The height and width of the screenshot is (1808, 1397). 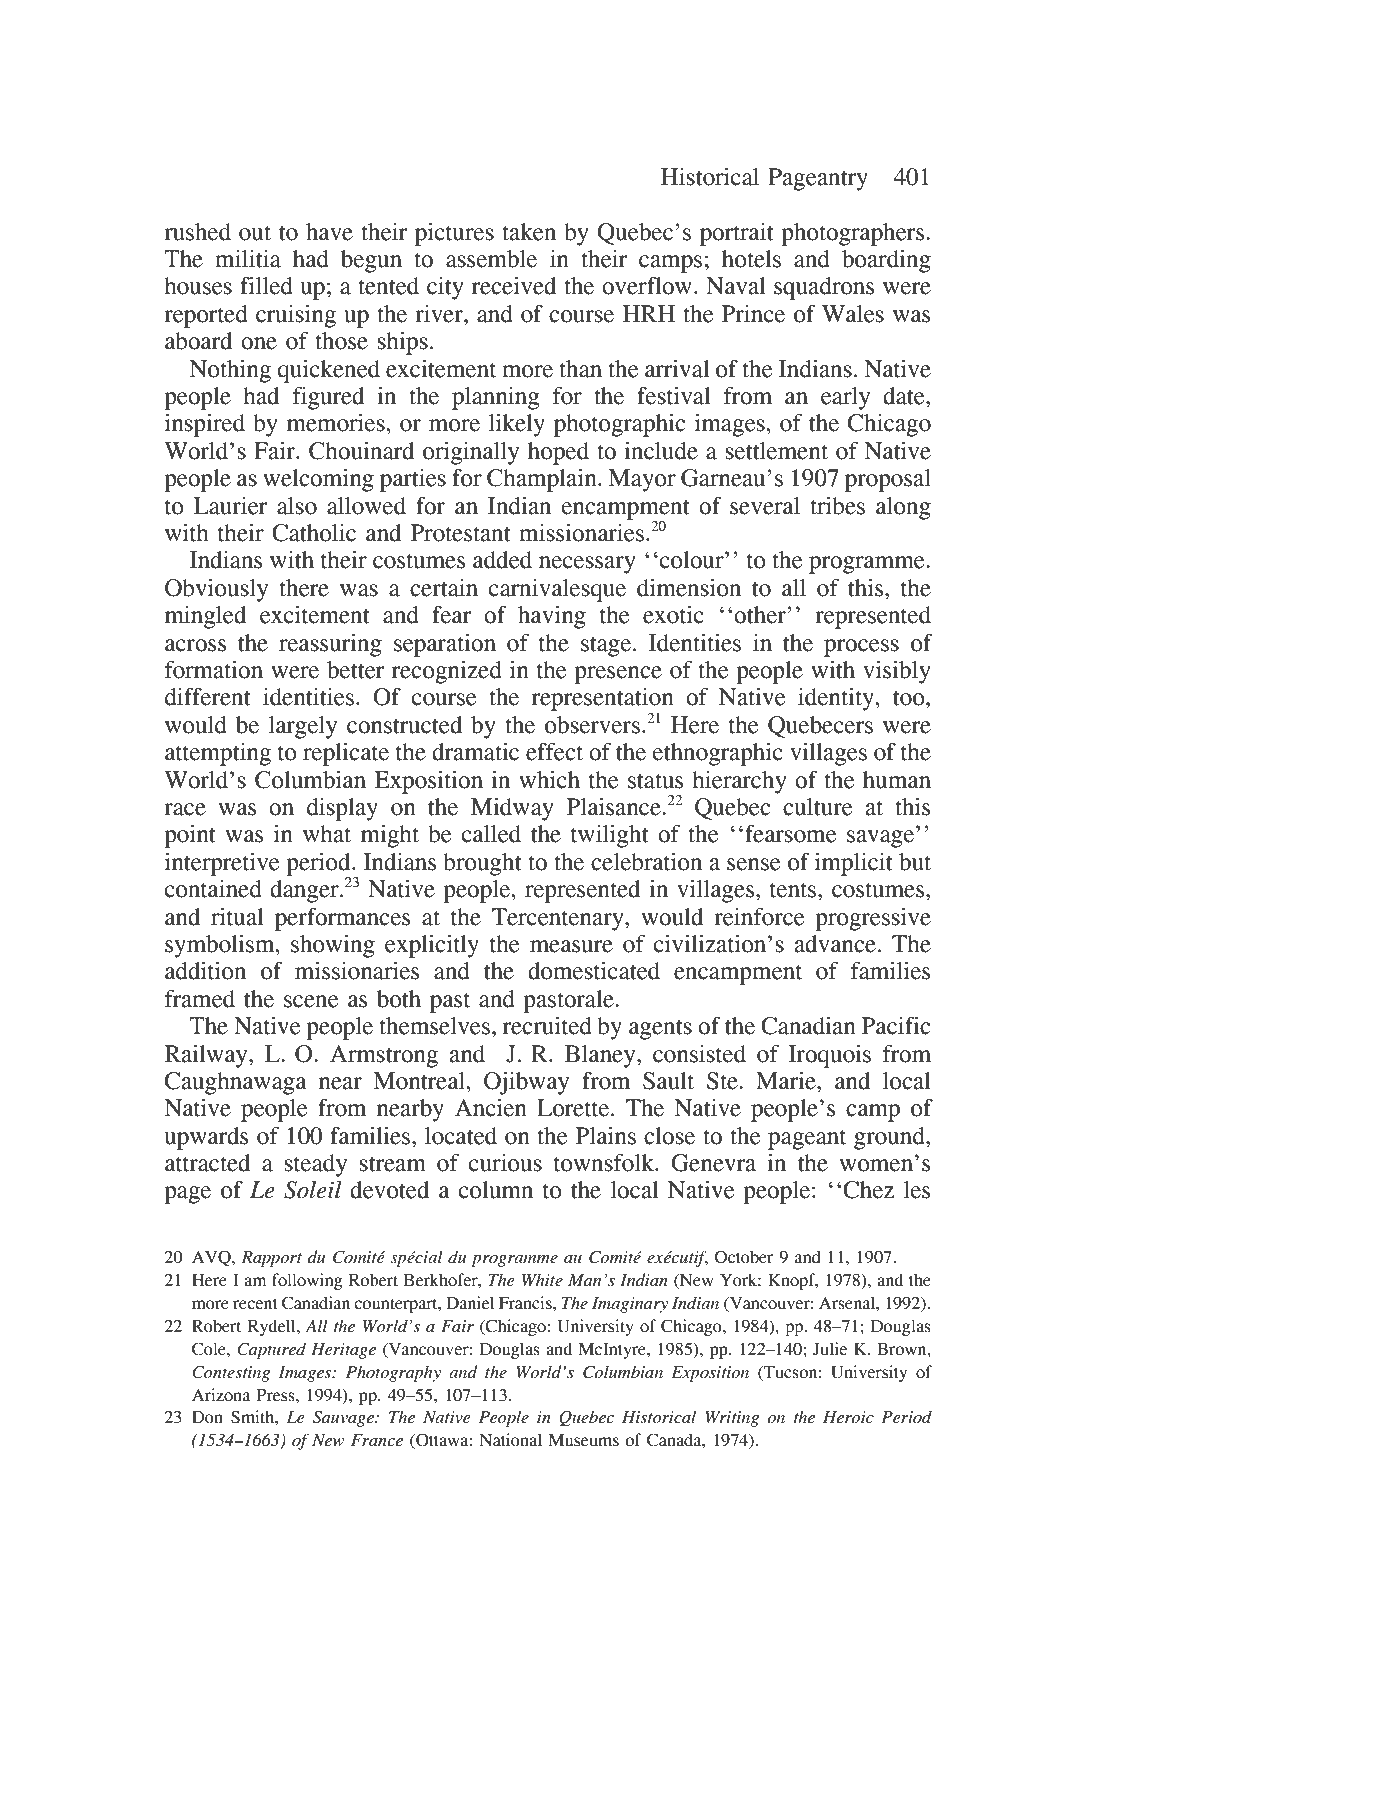 What do you see at coordinates (829, 1056) in the screenshot?
I see `Iroquois` at bounding box center [829, 1056].
